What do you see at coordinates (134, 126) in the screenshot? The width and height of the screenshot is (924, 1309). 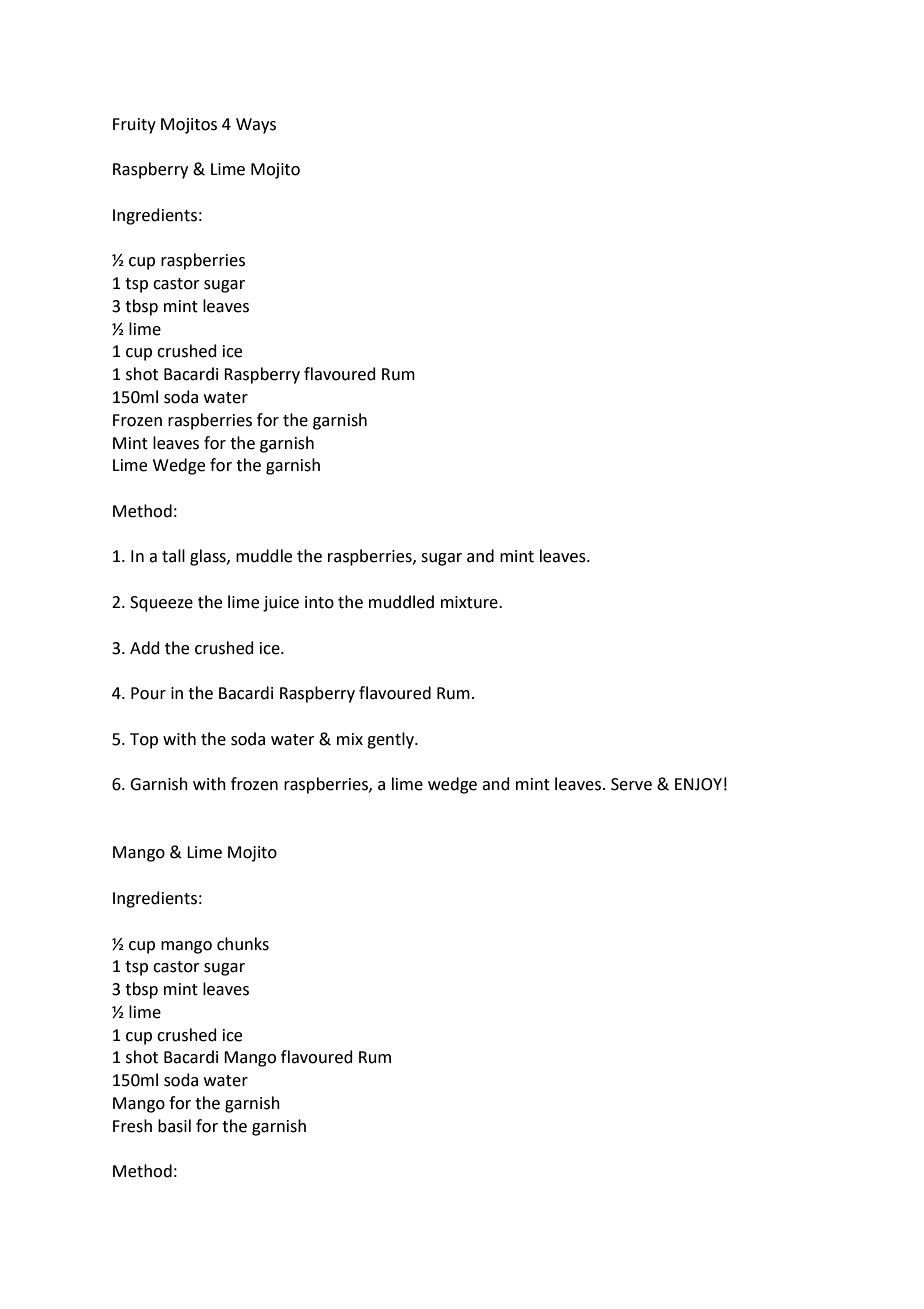 I see `Fruity` at bounding box center [134, 126].
